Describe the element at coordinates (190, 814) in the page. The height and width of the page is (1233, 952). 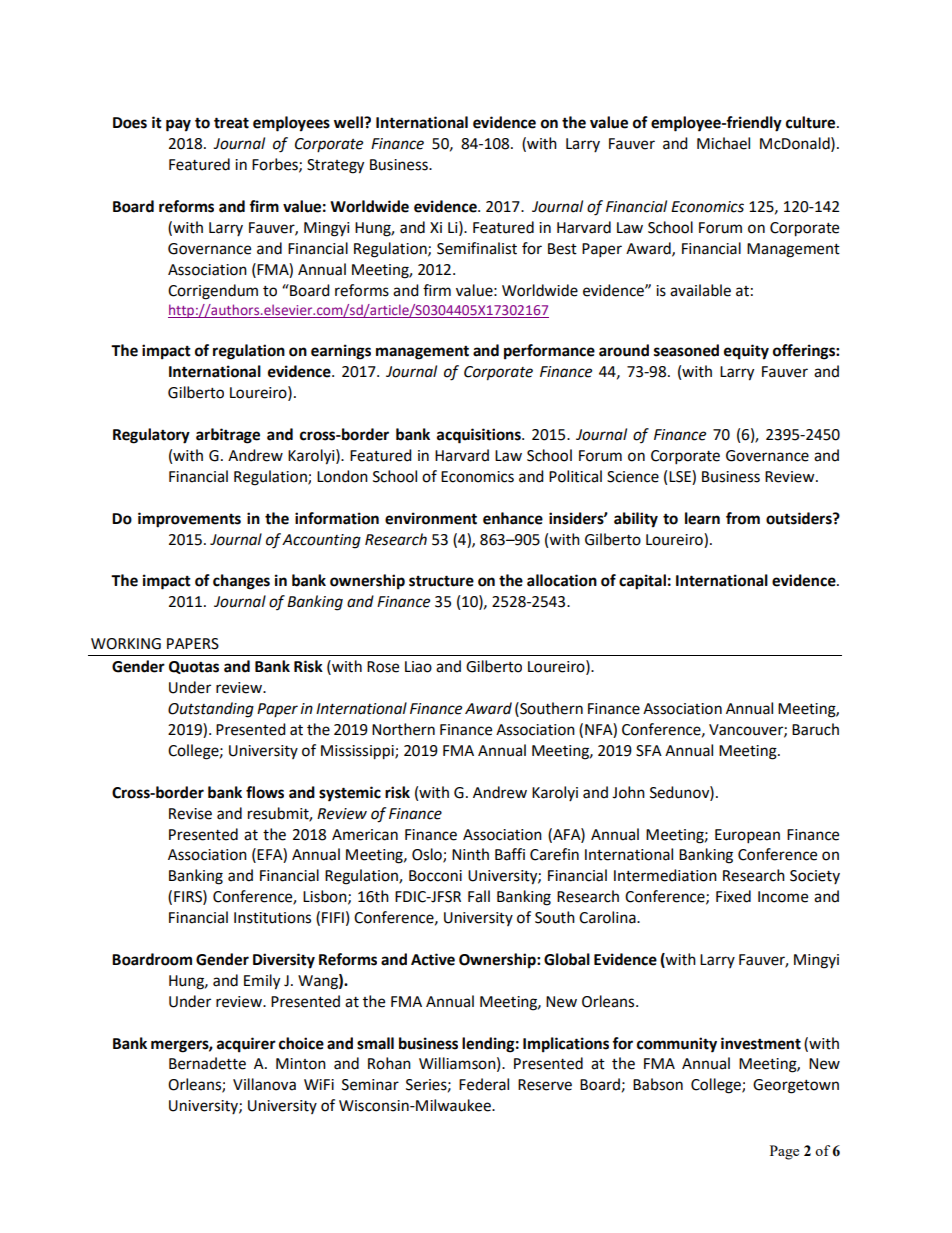
I see `Revise` at that location.
